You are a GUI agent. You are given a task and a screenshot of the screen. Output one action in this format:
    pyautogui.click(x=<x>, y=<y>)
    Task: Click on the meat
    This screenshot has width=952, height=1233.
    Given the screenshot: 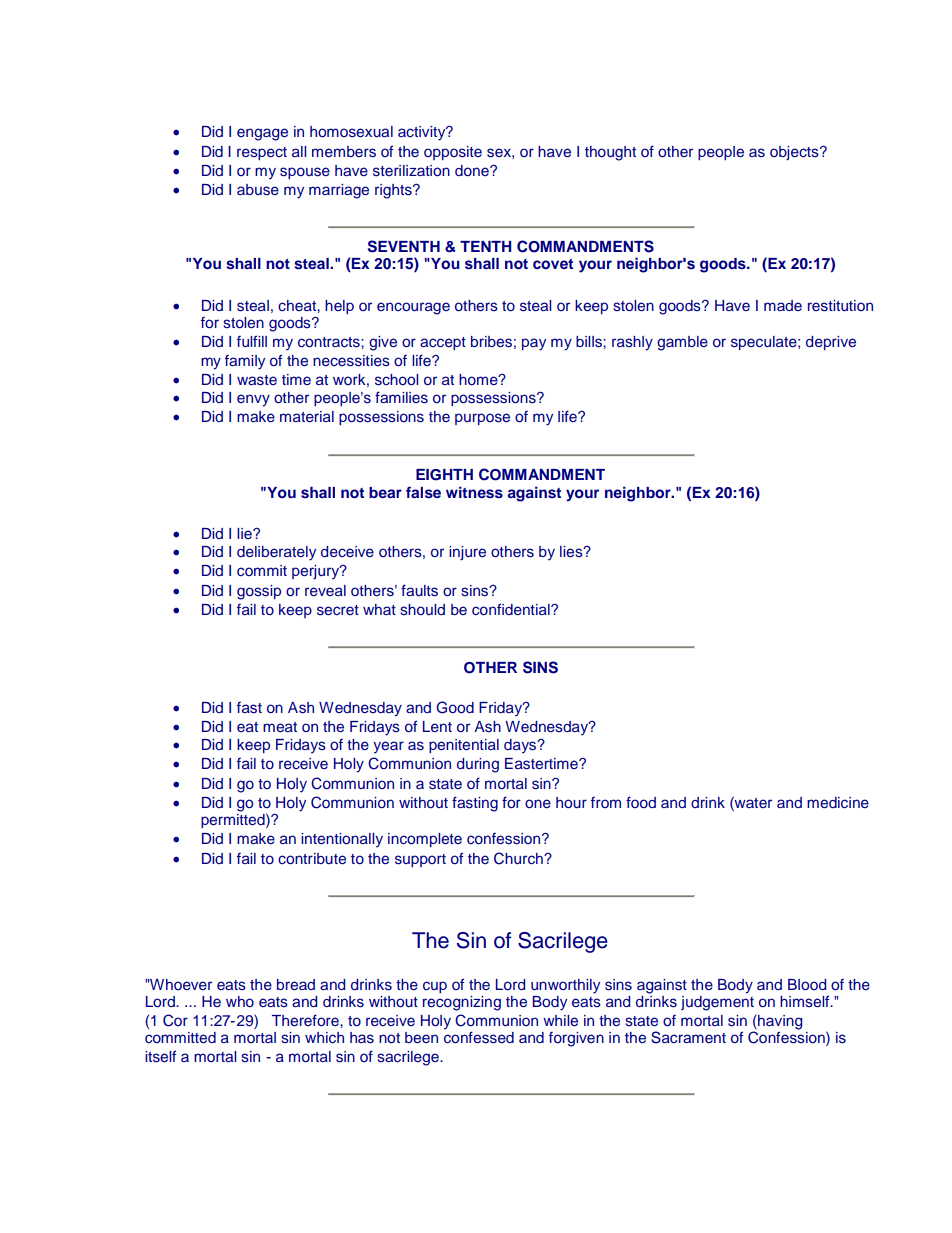 What is the action you would take?
    pyautogui.click(x=280, y=727)
